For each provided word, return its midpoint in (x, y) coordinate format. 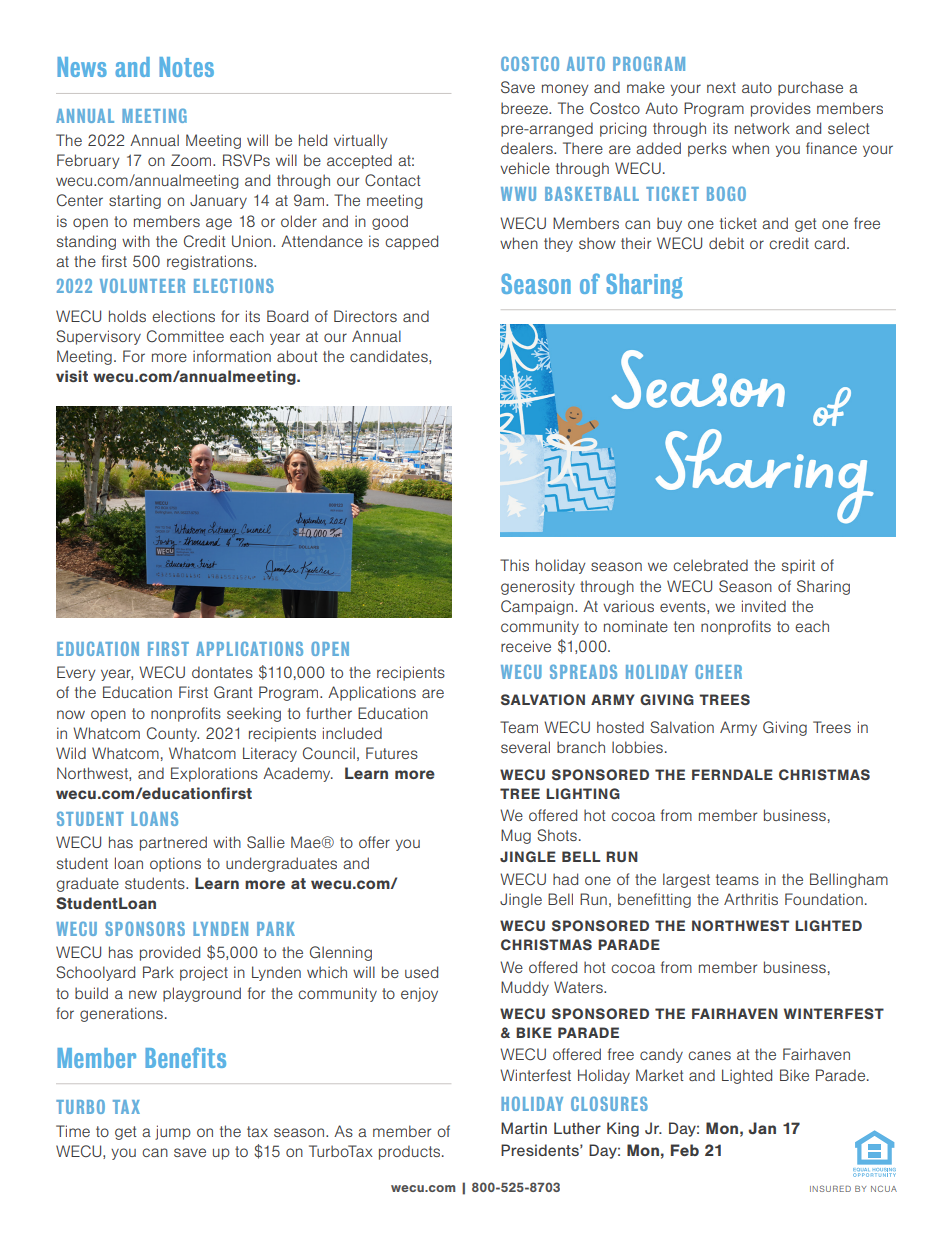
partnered (173, 843)
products (411, 1152)
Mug (516, 836)
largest (686, 880)
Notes (186, 67)
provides (781, 109)
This (514, 565)
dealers (528, 148)
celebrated (710, 565)
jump (173, 1132)
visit (72, 376)
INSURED (830, 1188)
